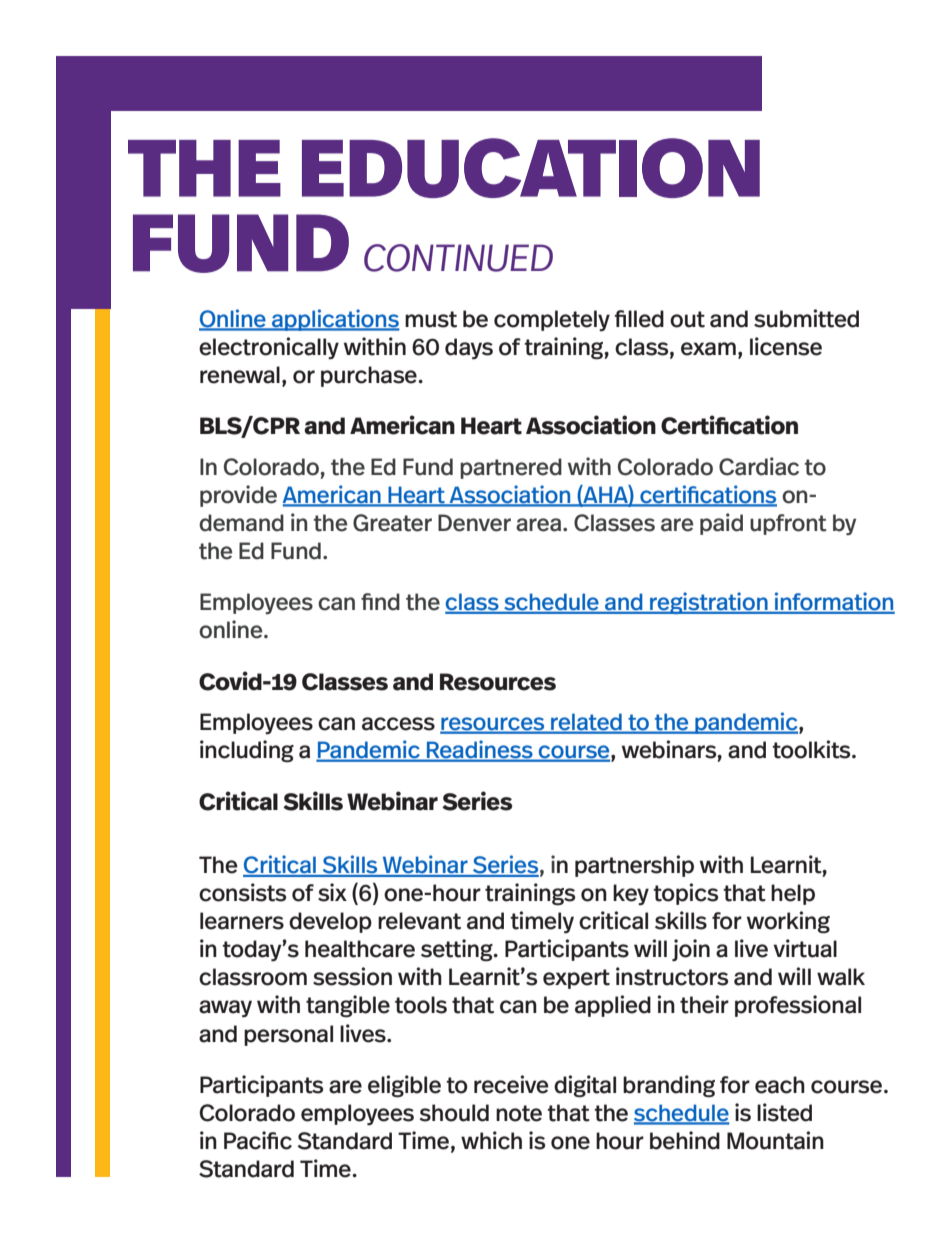 The image size is (952, 1233). What do you see at coordinates (258, 1140) in the page?
I see `Pacific` at bounding box center [258, 1140].
